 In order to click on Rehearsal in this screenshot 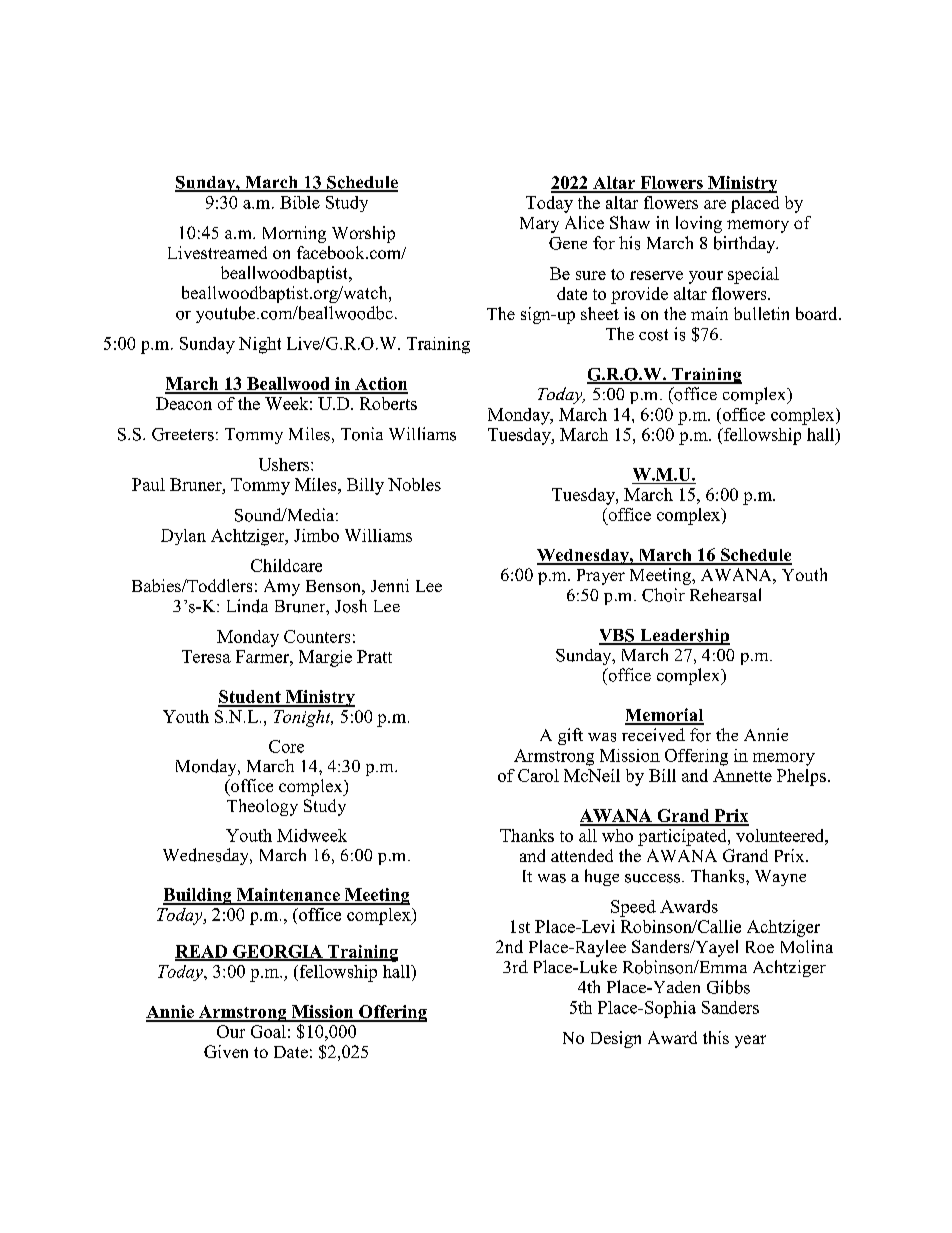, I will do `click(725, 595)`.
